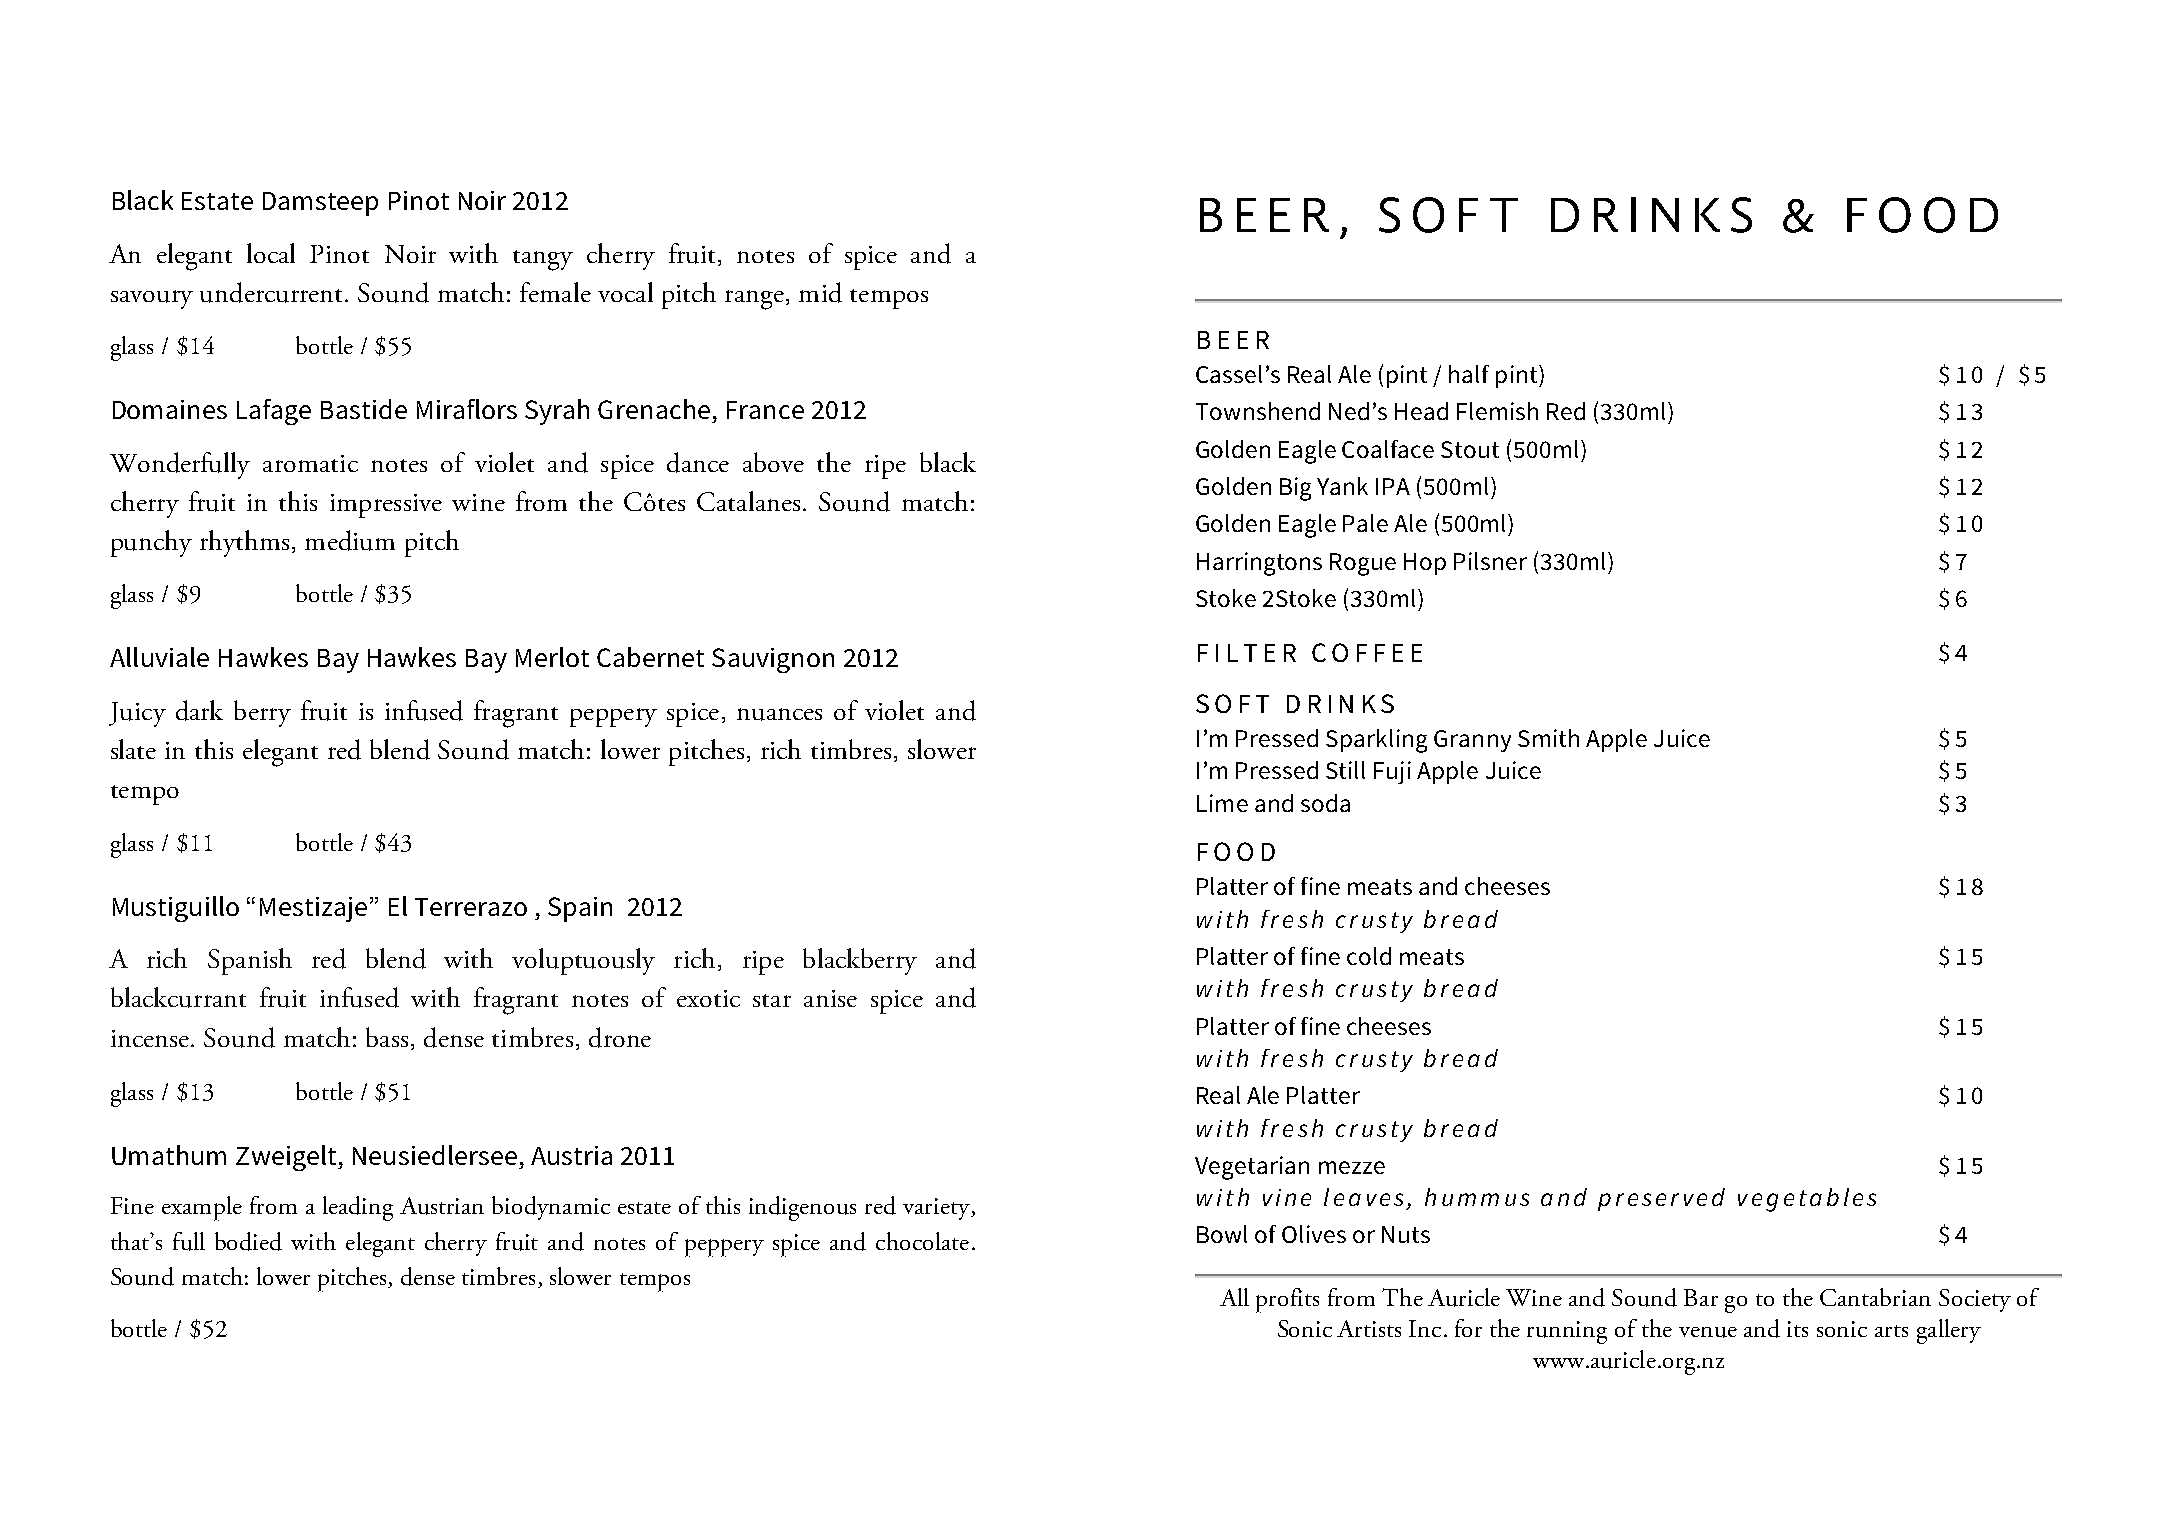 Image resolution: width=2172 pixels, height=1535 pixels. I want to click on cold, so click(1369, 956).
